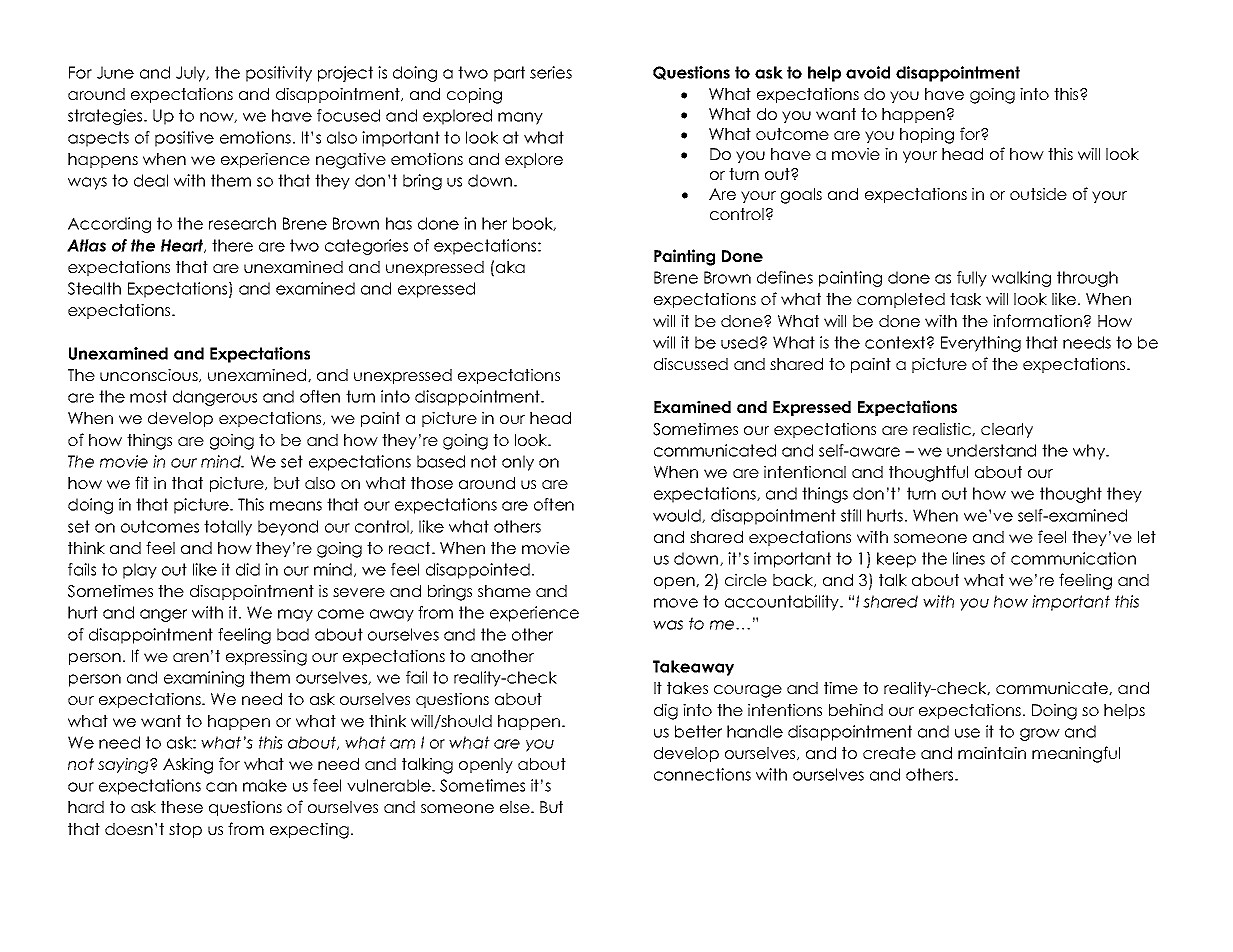  Describe the element at coordinates (518, 463) in the screenshot. I see `only` at that location.
